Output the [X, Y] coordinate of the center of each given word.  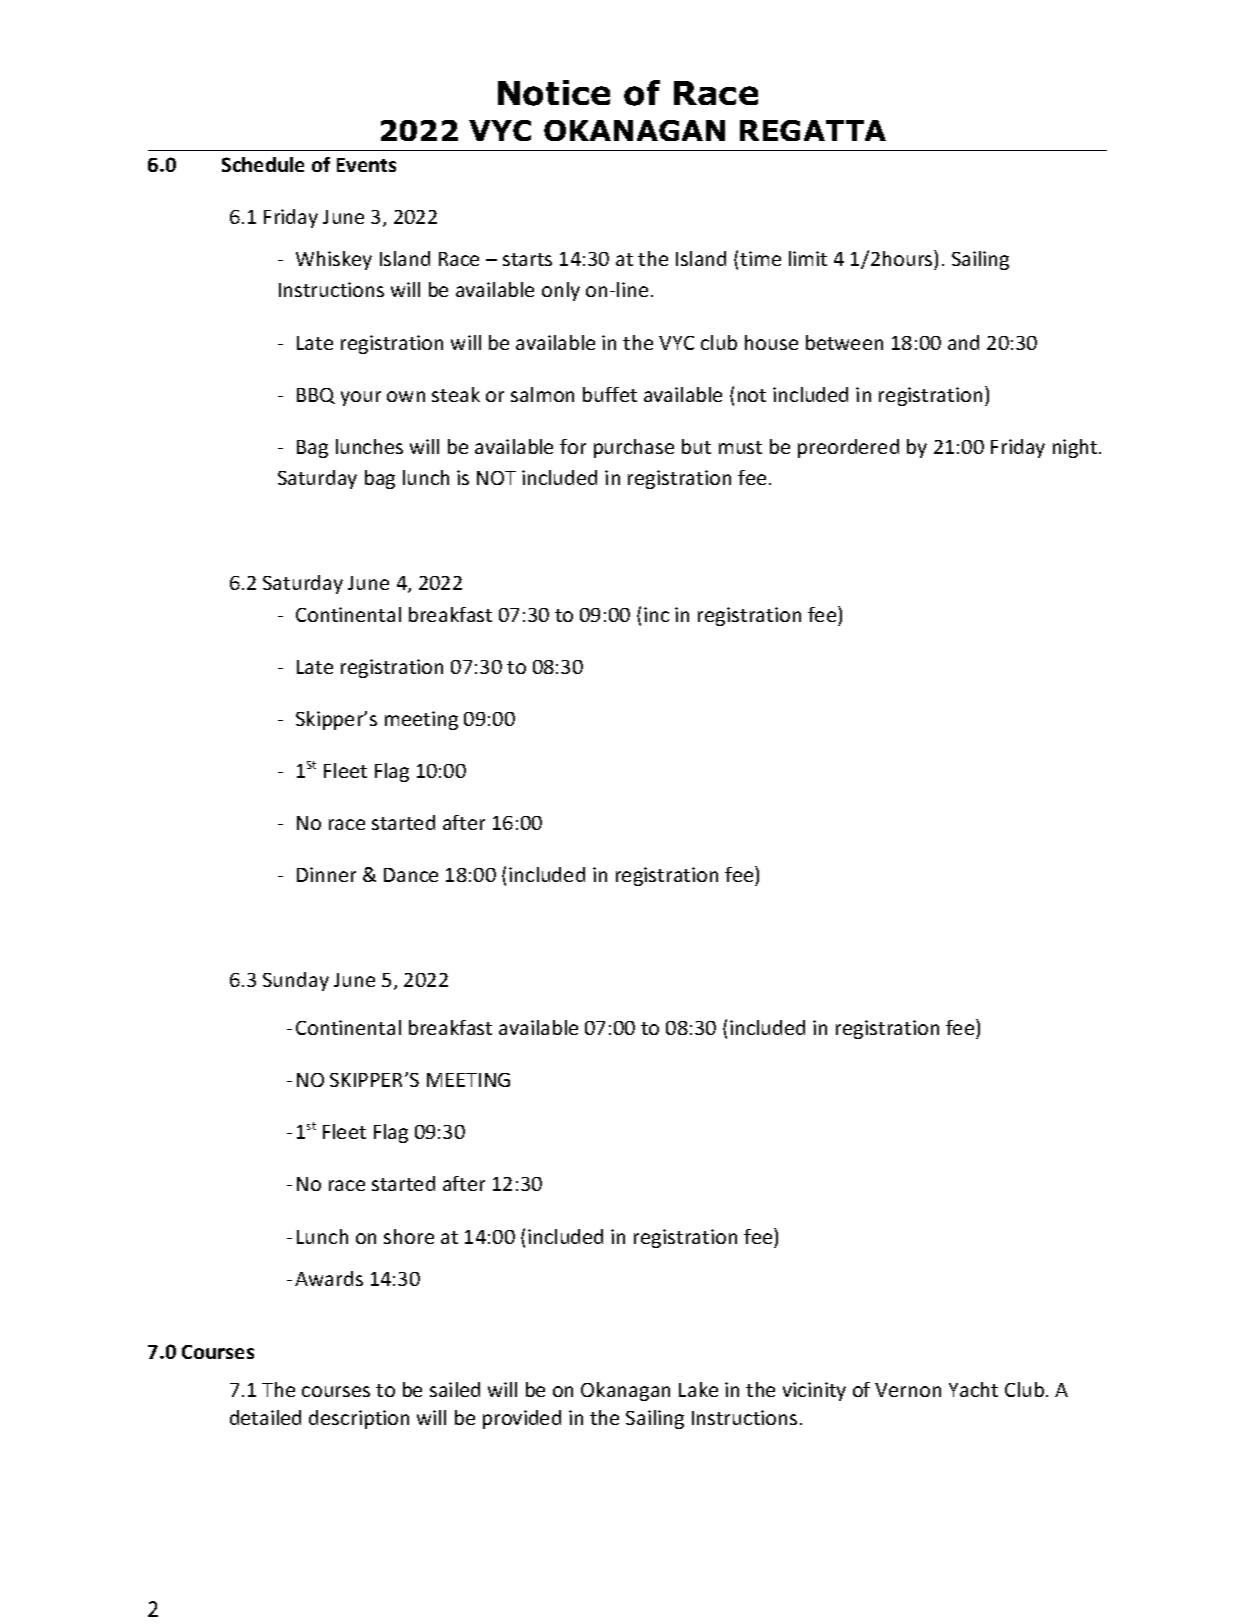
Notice [554, 93]
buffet [610, 394]
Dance [411, 875]
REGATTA [813, 130]
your [361, 398]
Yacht [973, 1389]
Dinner [326, 874]
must [740, 447]
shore [409, 1236]
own [406, 396]
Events [366, 165]
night [1076, 448]
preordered [848, 448]
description [359, 1419]
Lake [698, 1389]
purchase [634, 448]
